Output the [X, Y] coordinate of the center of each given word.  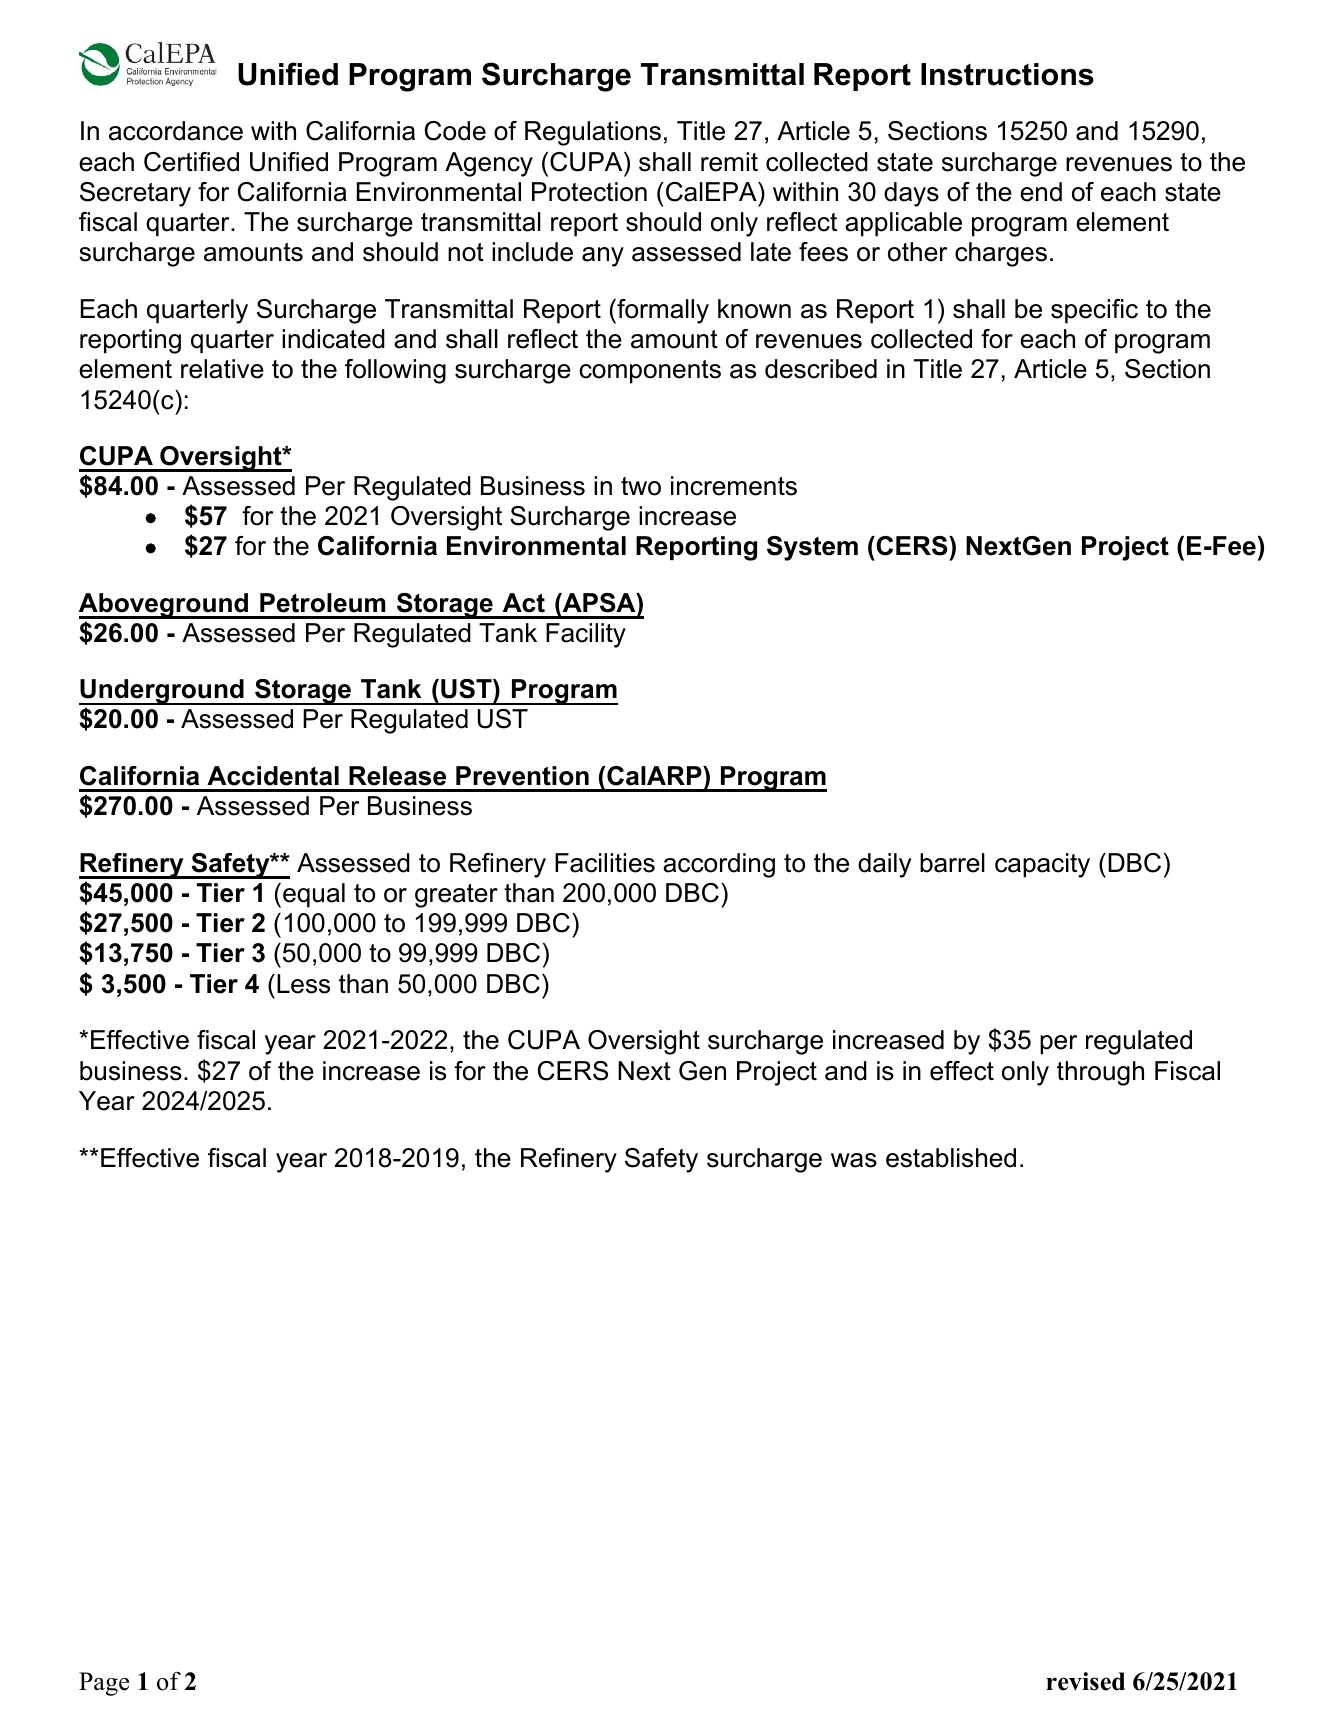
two [641, 486]
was [854, 1160]
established [951, 1158]
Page [104, 1684]
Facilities [605, 863]
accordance [176, 131]
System [812, 548]
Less [303, 984]
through [1100, 1073]
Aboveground [164, 606]
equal [314, 895]
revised [1085, 1681]
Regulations [593, 133]
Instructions [1007, 74]
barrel [952, 863]
